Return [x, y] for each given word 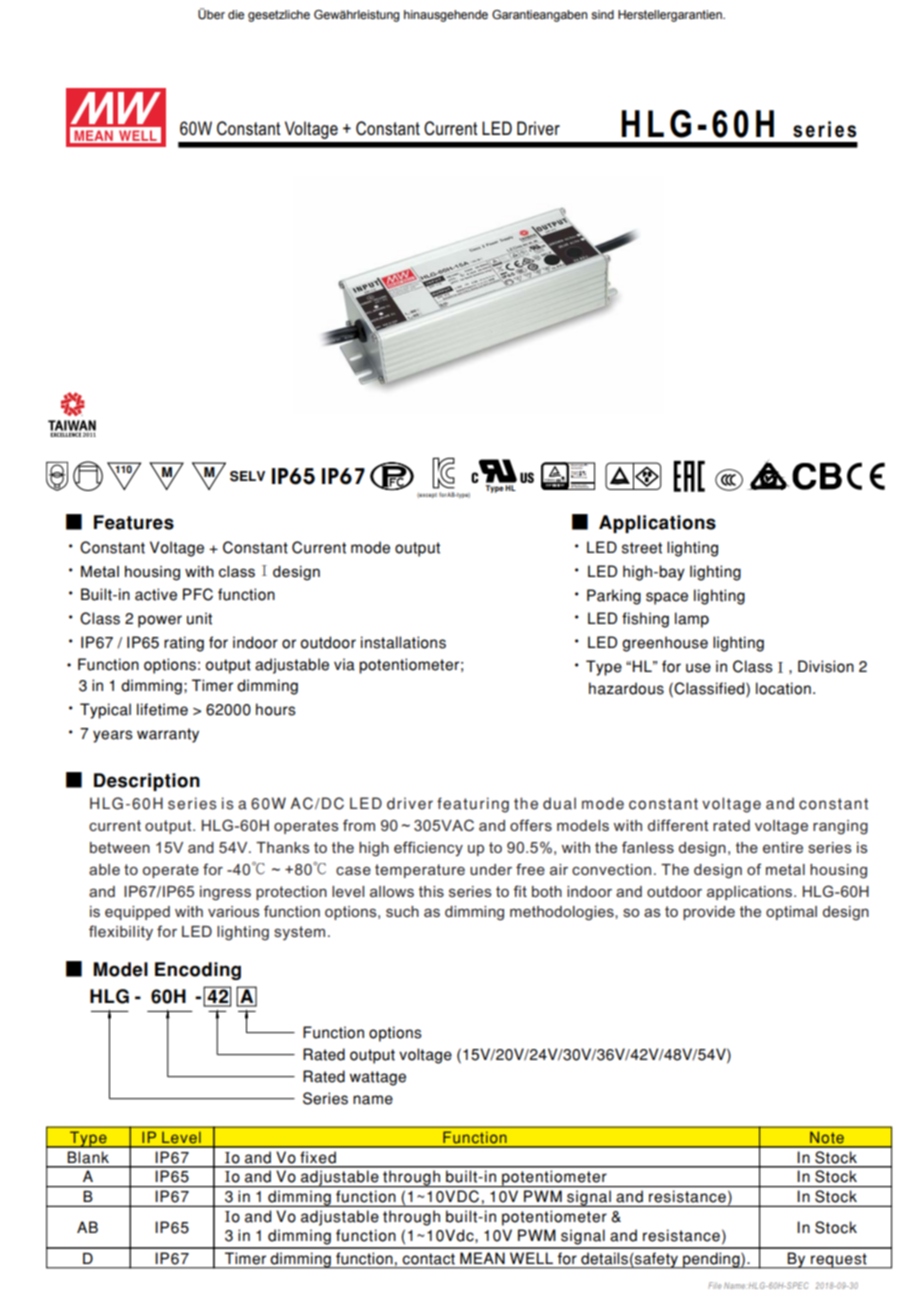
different [678, 825]
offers [531, 825]
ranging [840, 827]
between [120, 847]
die [236, 14]
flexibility [121, 932]
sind [602, 14]
